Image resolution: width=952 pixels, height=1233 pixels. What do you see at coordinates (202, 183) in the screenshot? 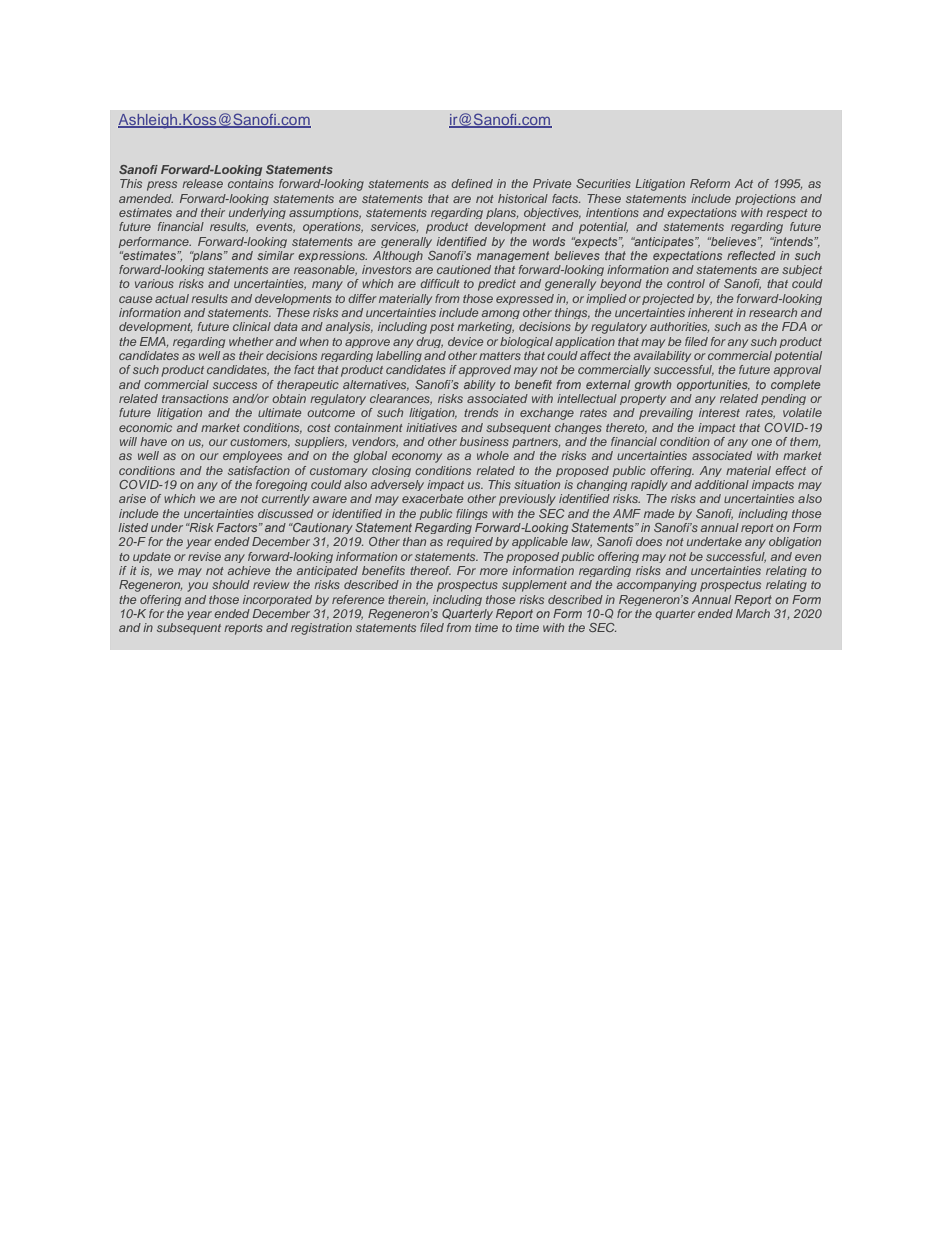
I see `release` at bounding box center [202, 183].
